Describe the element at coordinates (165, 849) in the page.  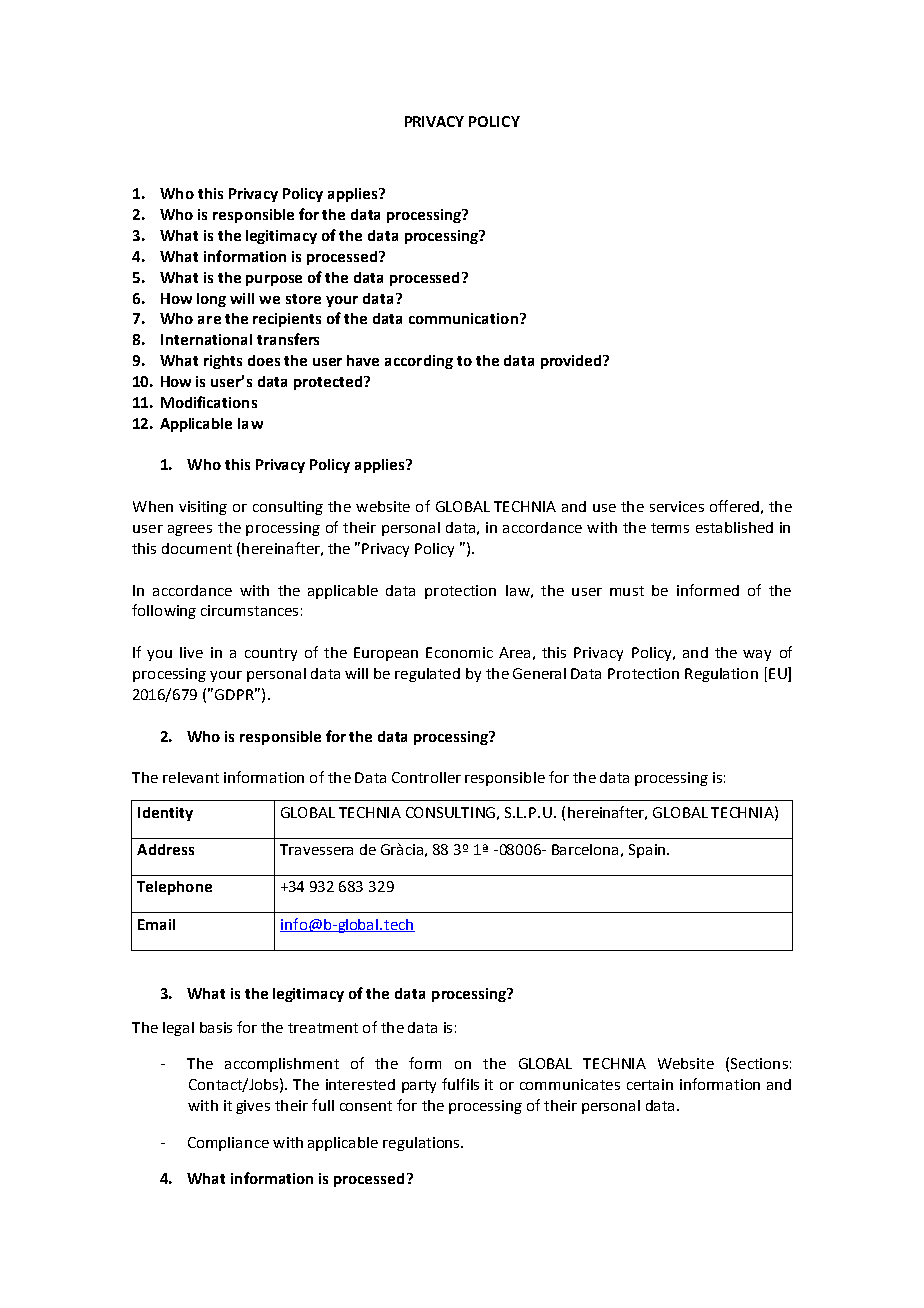
I see `Address` at that location.
